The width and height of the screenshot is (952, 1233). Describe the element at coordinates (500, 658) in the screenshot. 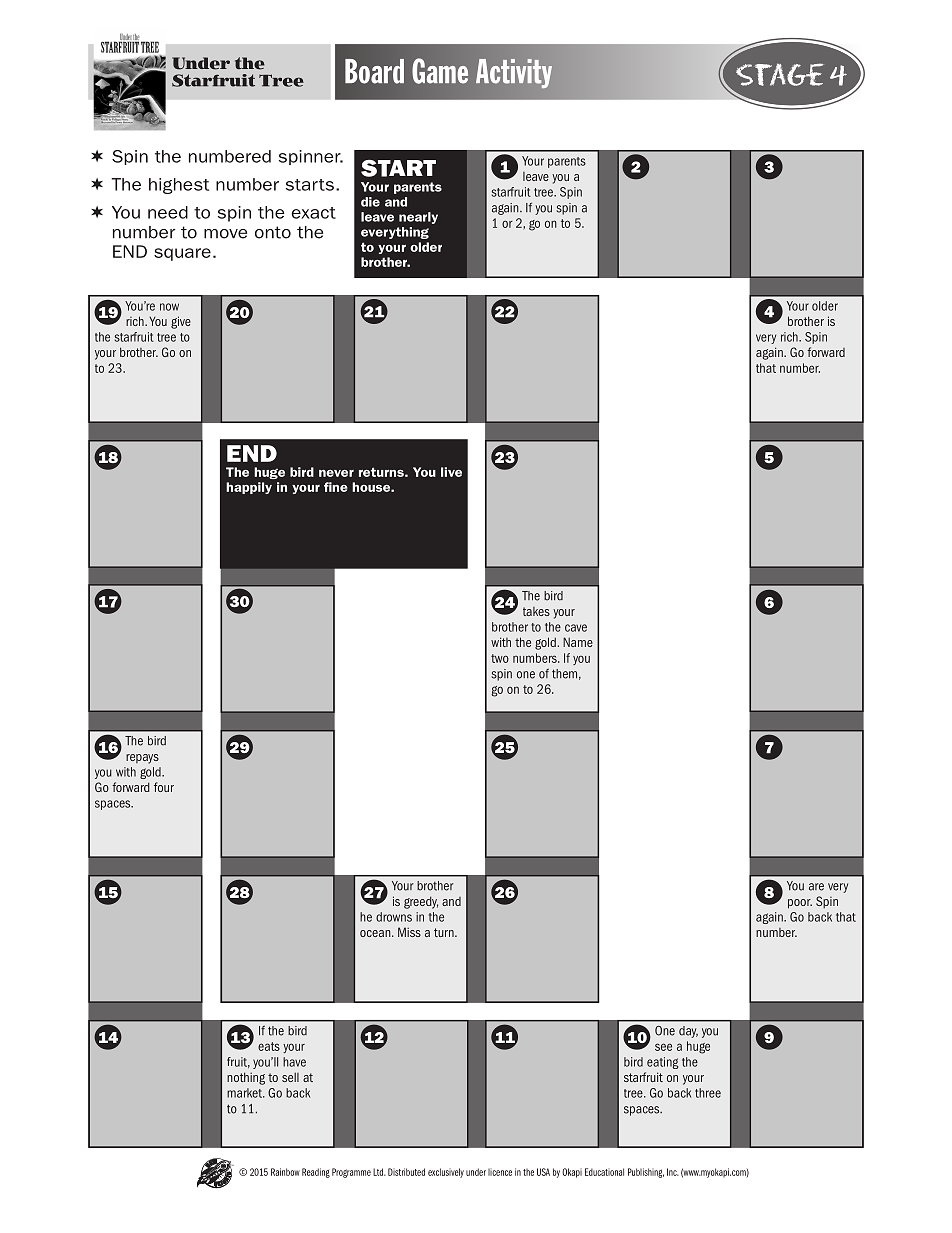

I see `two` at that location.
